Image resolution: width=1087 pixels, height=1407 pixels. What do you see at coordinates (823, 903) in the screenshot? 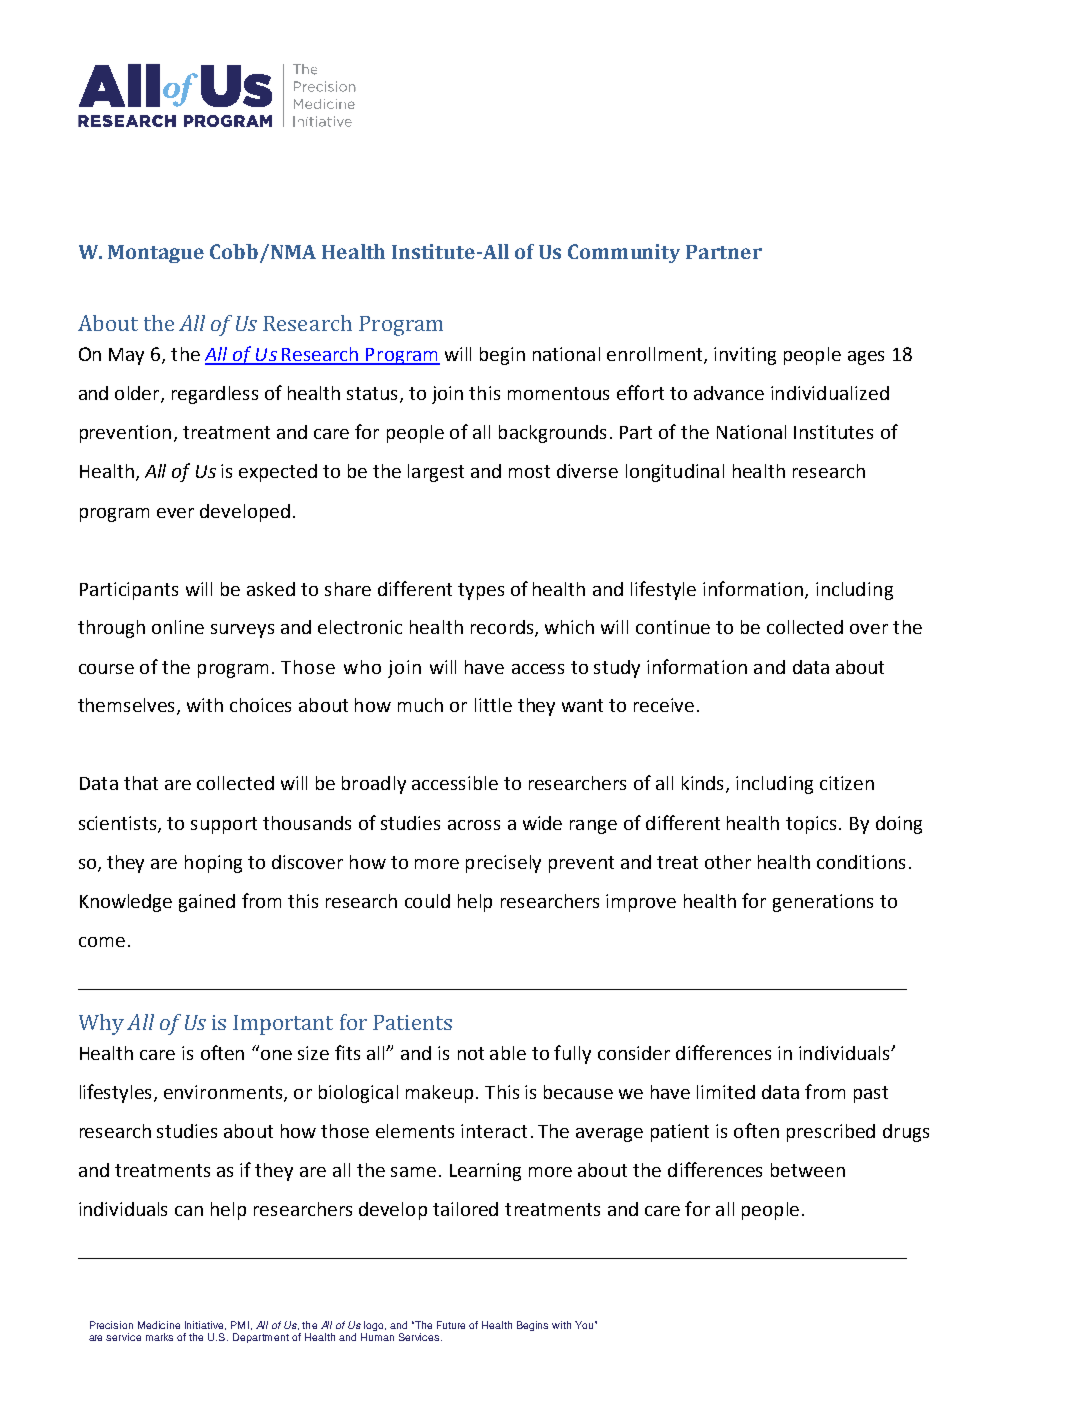
I see `generations` at bounding box center [823, 903].
